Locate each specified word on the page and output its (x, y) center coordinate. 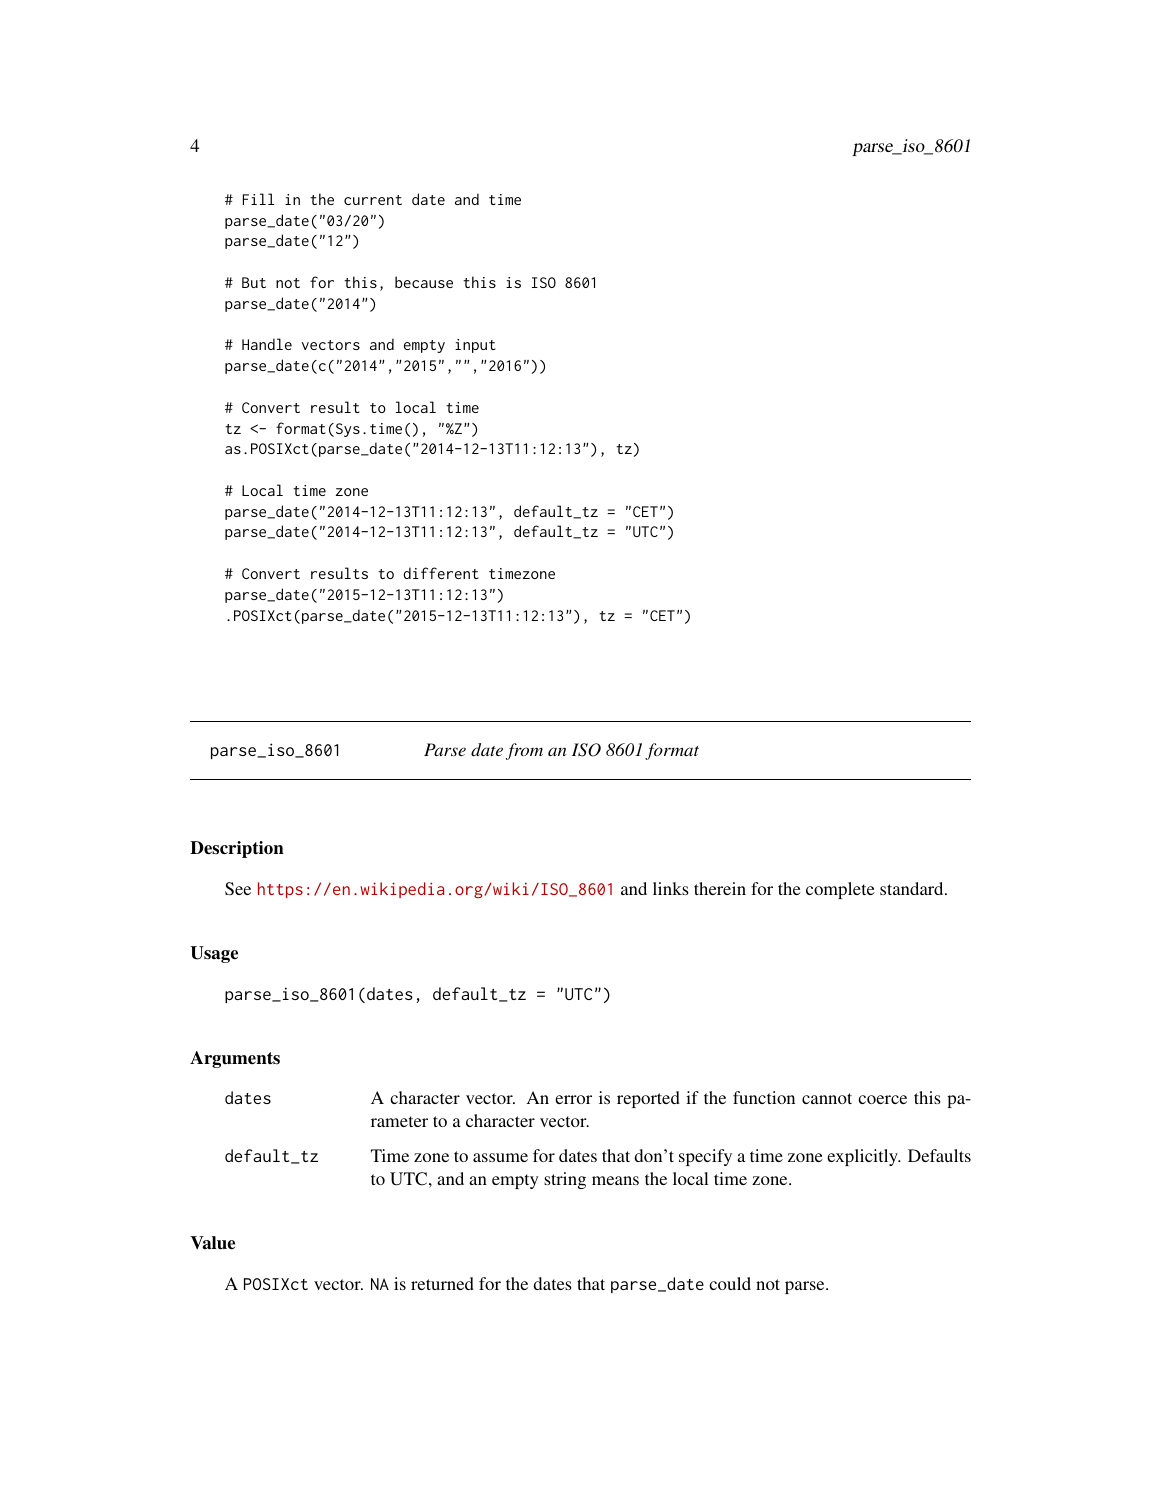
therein (720, 888)
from (524, 751)
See (238, 888)
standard (913, 888)
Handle (267, 344)
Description (237, 849)
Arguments (235, 1059)
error (573, 1099)
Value (212, 1243)
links (671, 888)
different (441, 573)
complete (840, 890)
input (475, 346)
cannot (827, 1098)
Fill (258, 199)
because (424, 282)
